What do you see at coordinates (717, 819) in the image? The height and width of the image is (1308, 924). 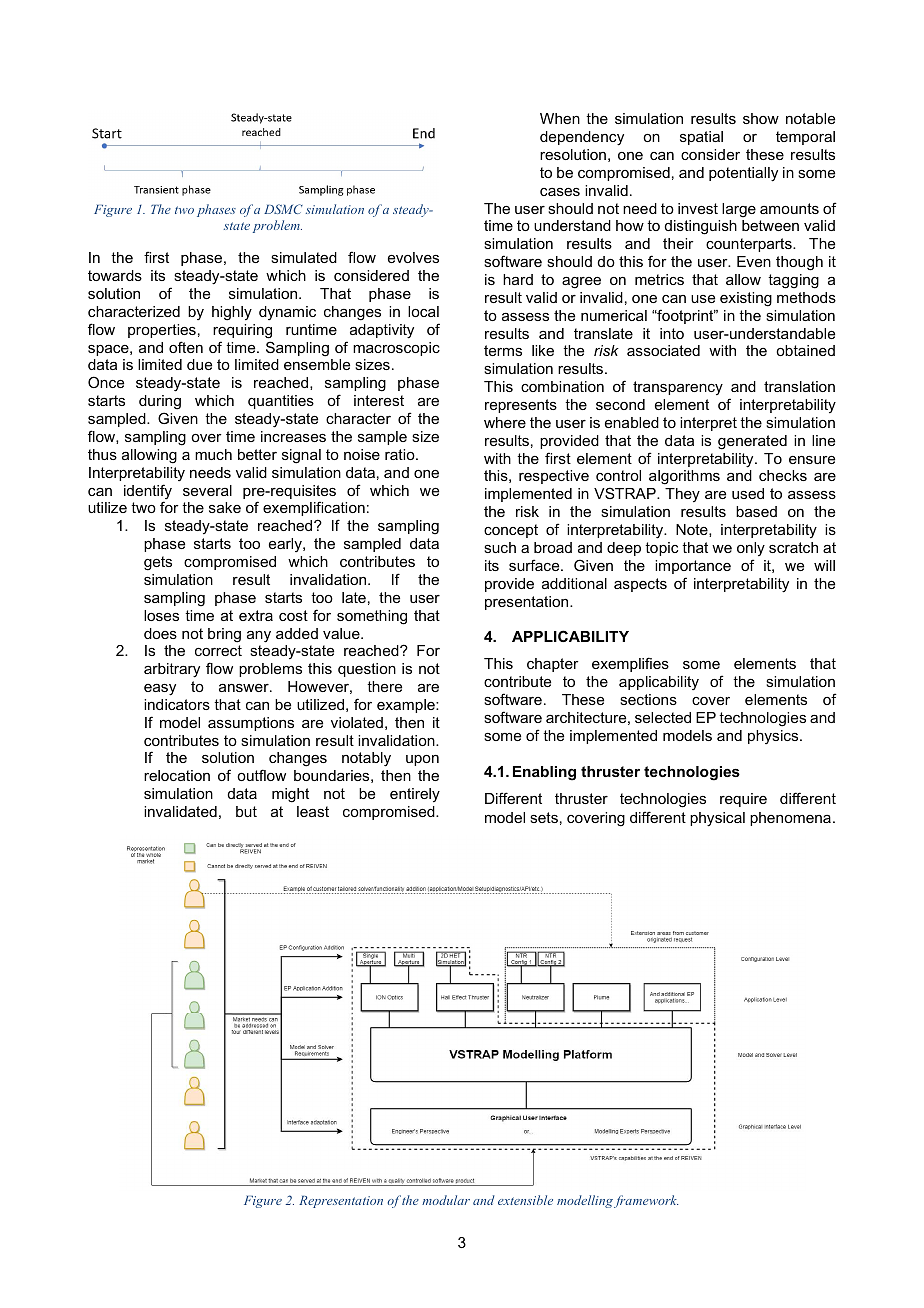 I see `physical` at bounding box center [717, 819].
